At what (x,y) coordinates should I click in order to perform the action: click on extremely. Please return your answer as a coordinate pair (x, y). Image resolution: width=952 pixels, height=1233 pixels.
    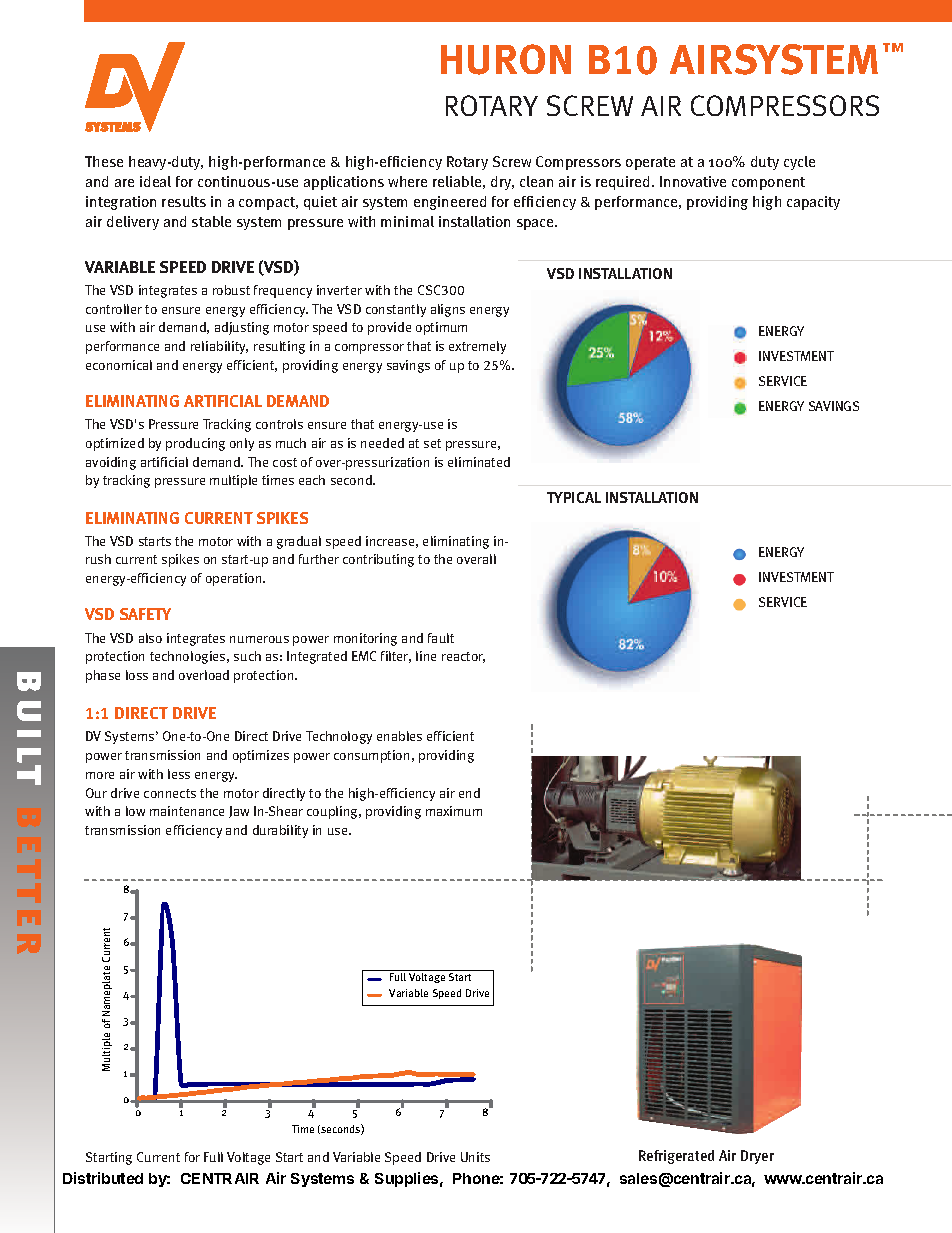
    Looking at the image, I should click on (477, 347).
